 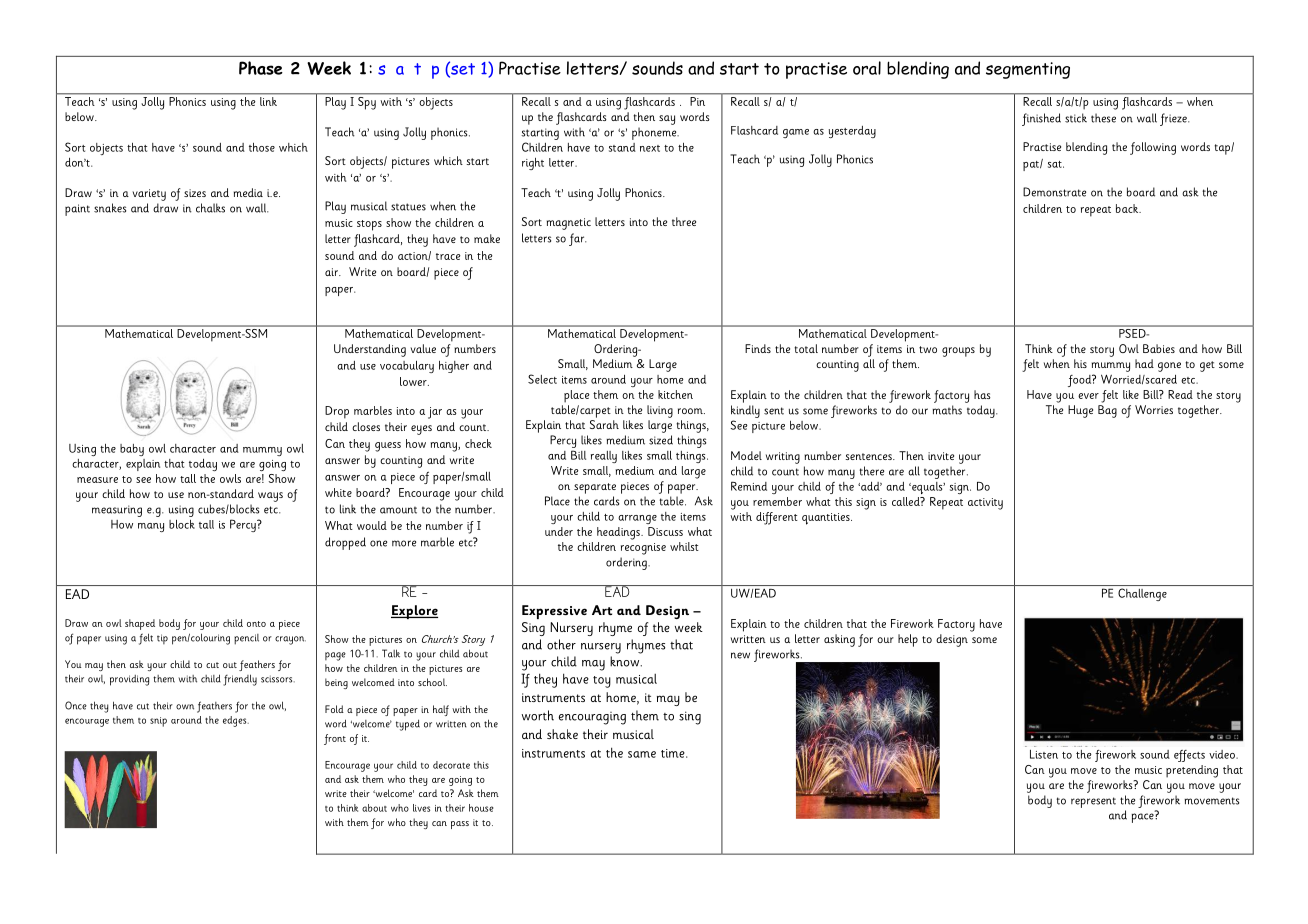 I want to click on Expressive, so click(x=554, y=612).
